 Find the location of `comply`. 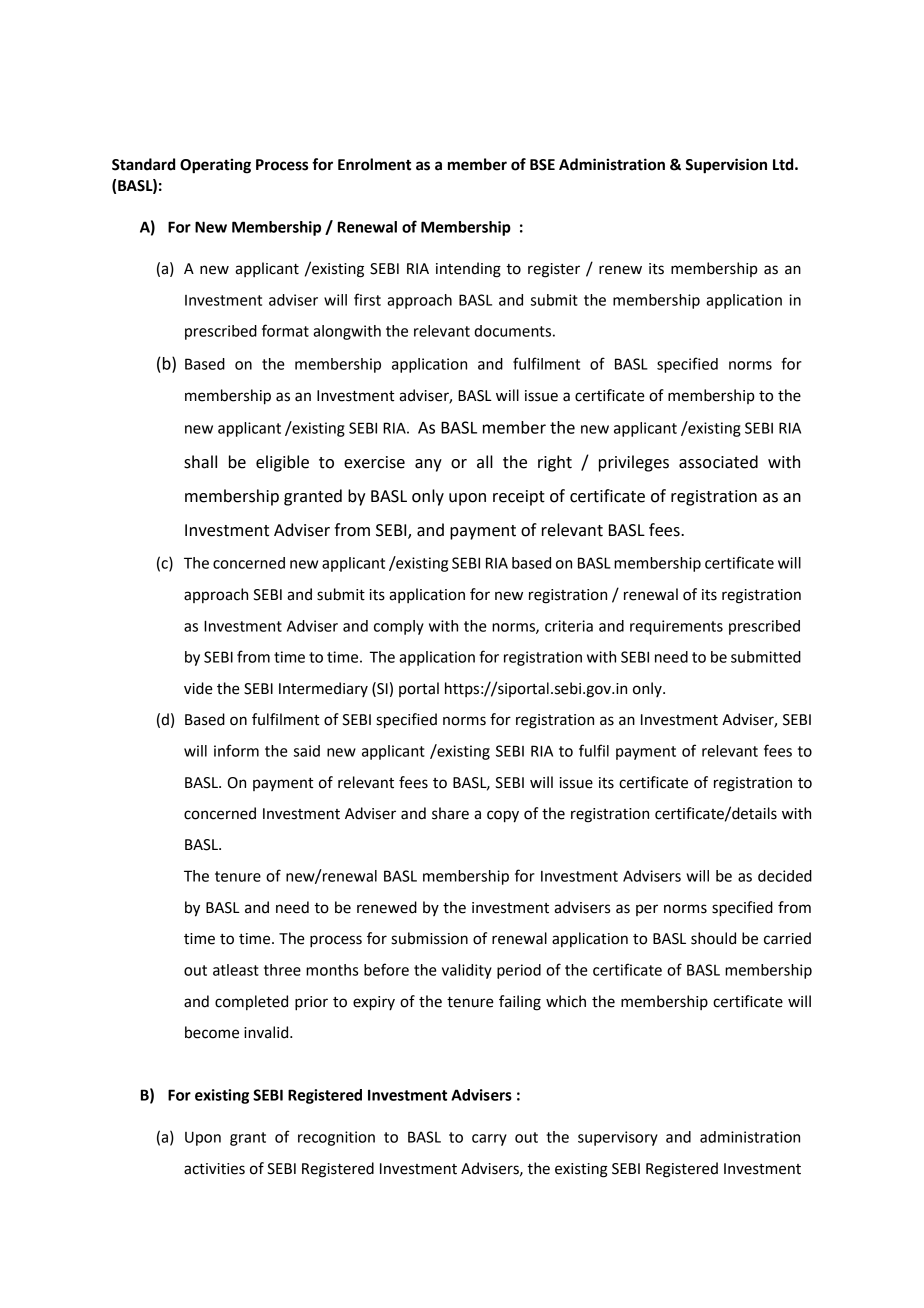

comply is located at coordinates (399, 627).
